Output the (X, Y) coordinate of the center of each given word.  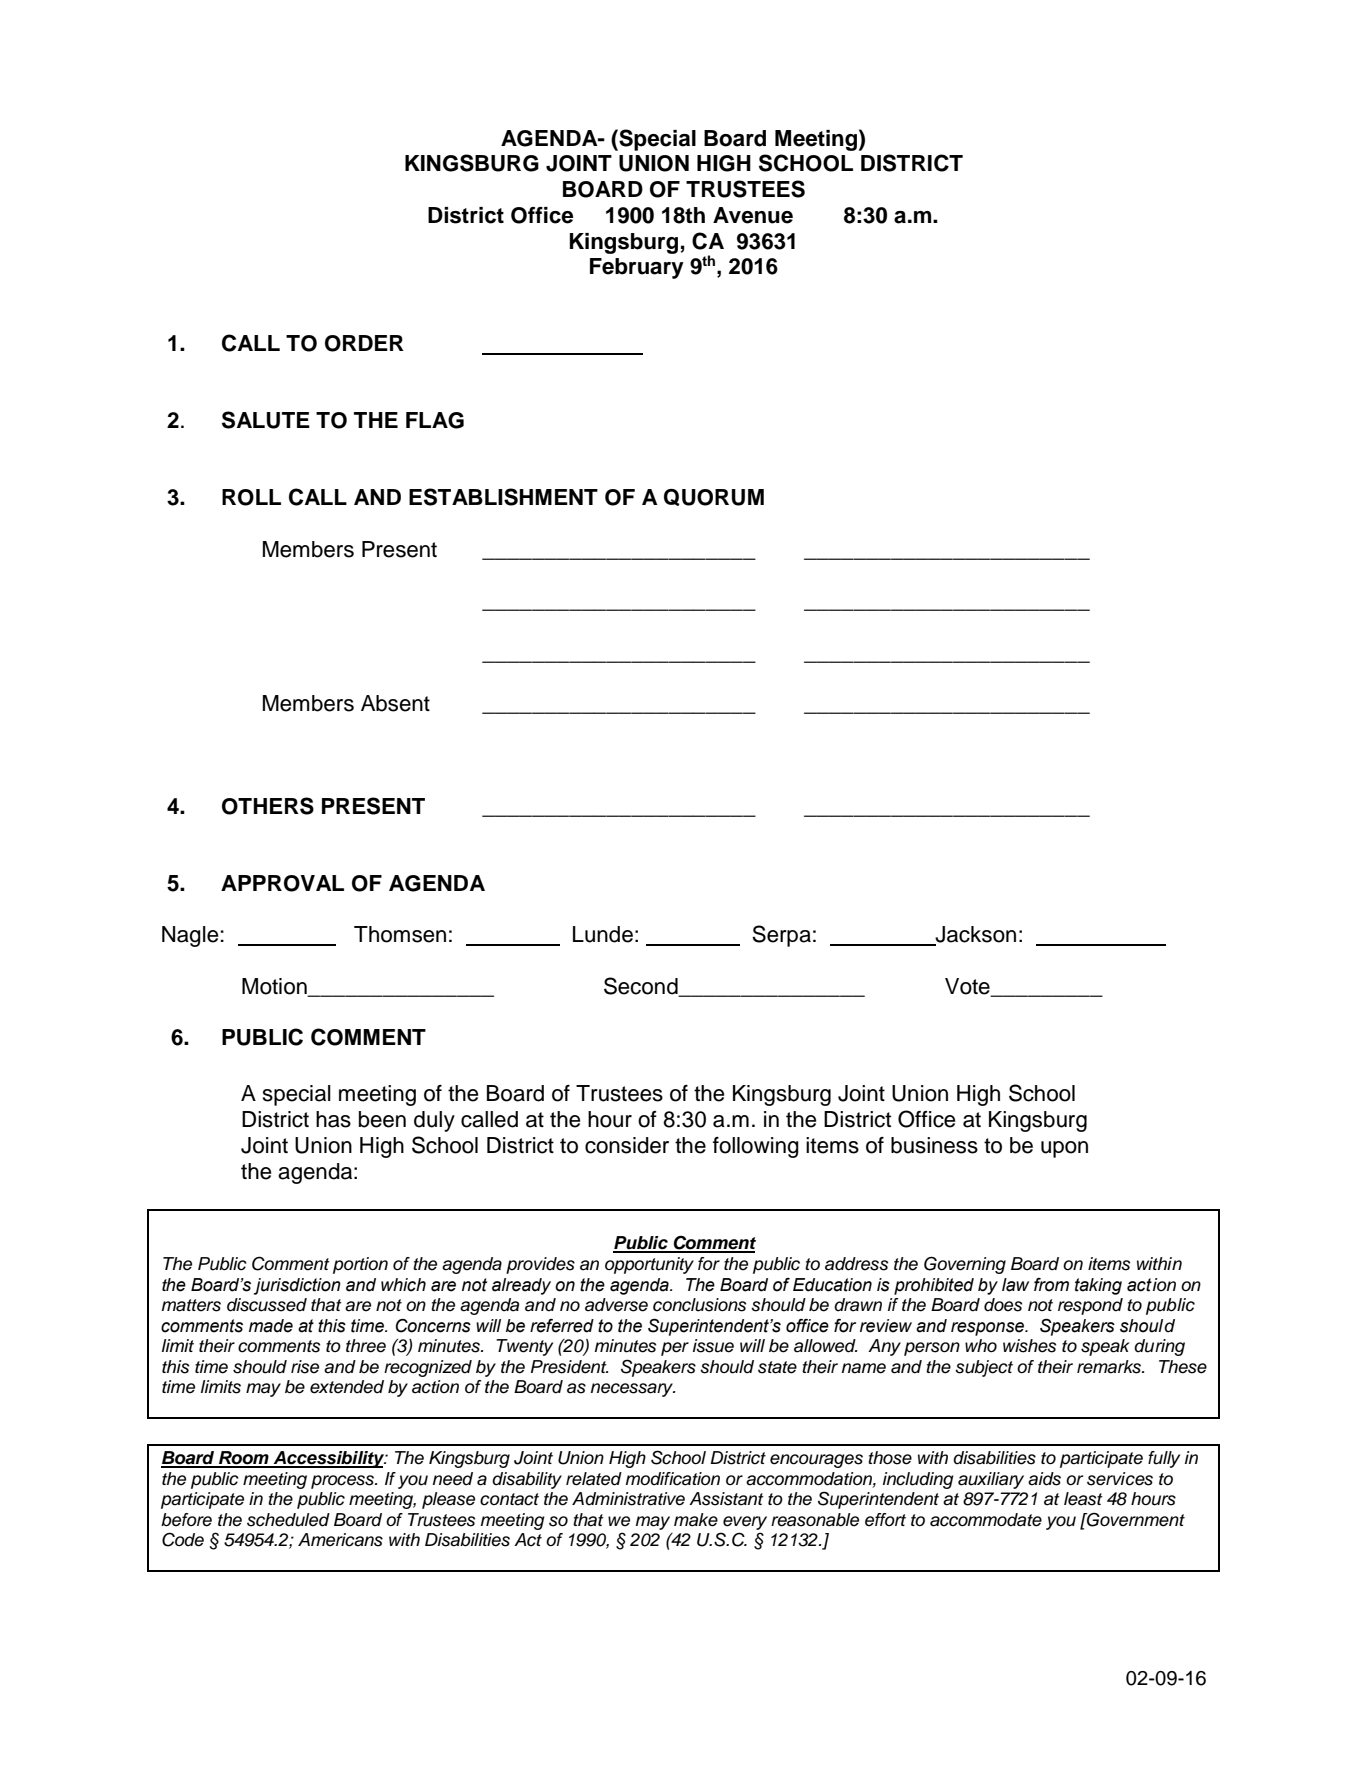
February (637, 268)
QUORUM (714, 497)
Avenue (753, 215)
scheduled (288, 1520)
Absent (395, 703)
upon (1064, 1149)
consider (627, 1145)
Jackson (974, 935)
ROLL (251, 497)
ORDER (364, 343)
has (333, 1119)
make (696, 1520)
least (1083, 1499)
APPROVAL (282, 883)
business (934, 1145)
